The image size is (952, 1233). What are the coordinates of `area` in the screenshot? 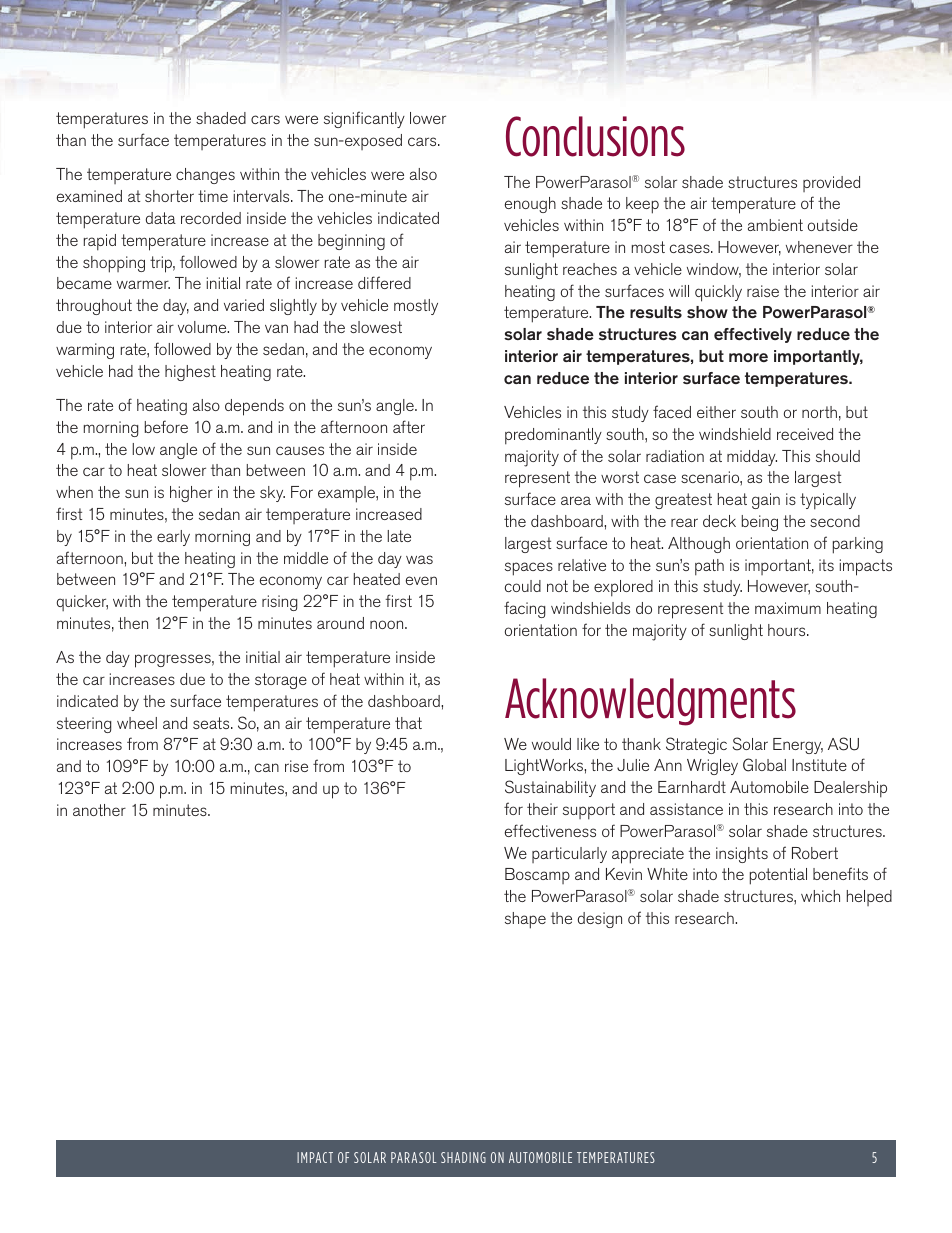 It's located at (576, 500).
